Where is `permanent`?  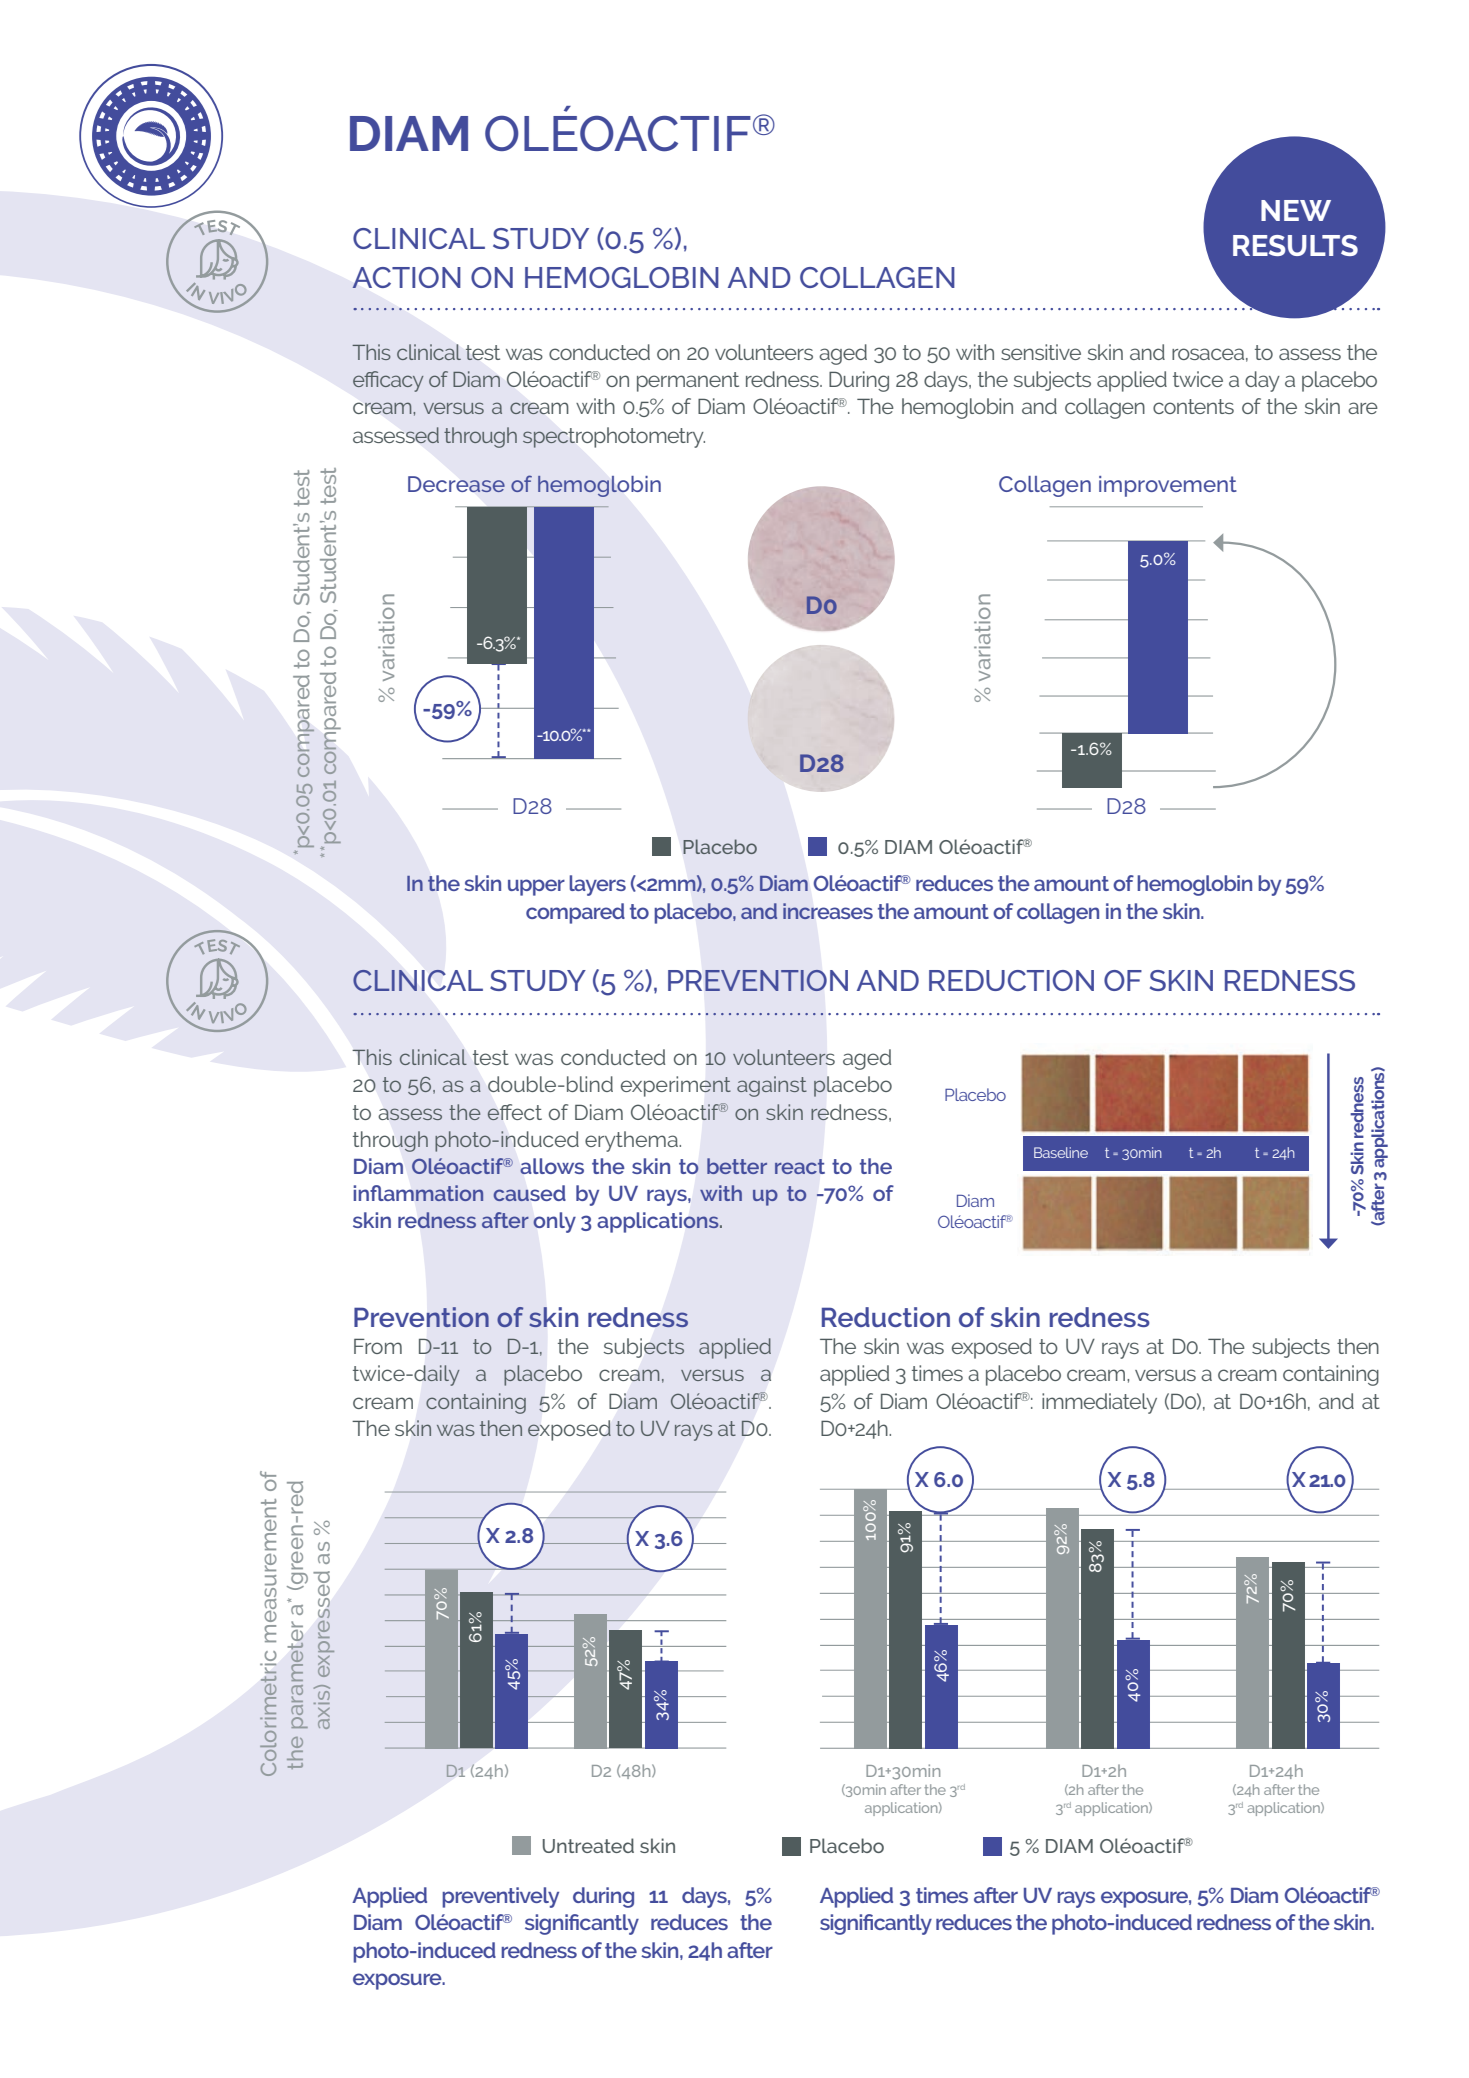 permanent is located at coordinates (688, 382).
